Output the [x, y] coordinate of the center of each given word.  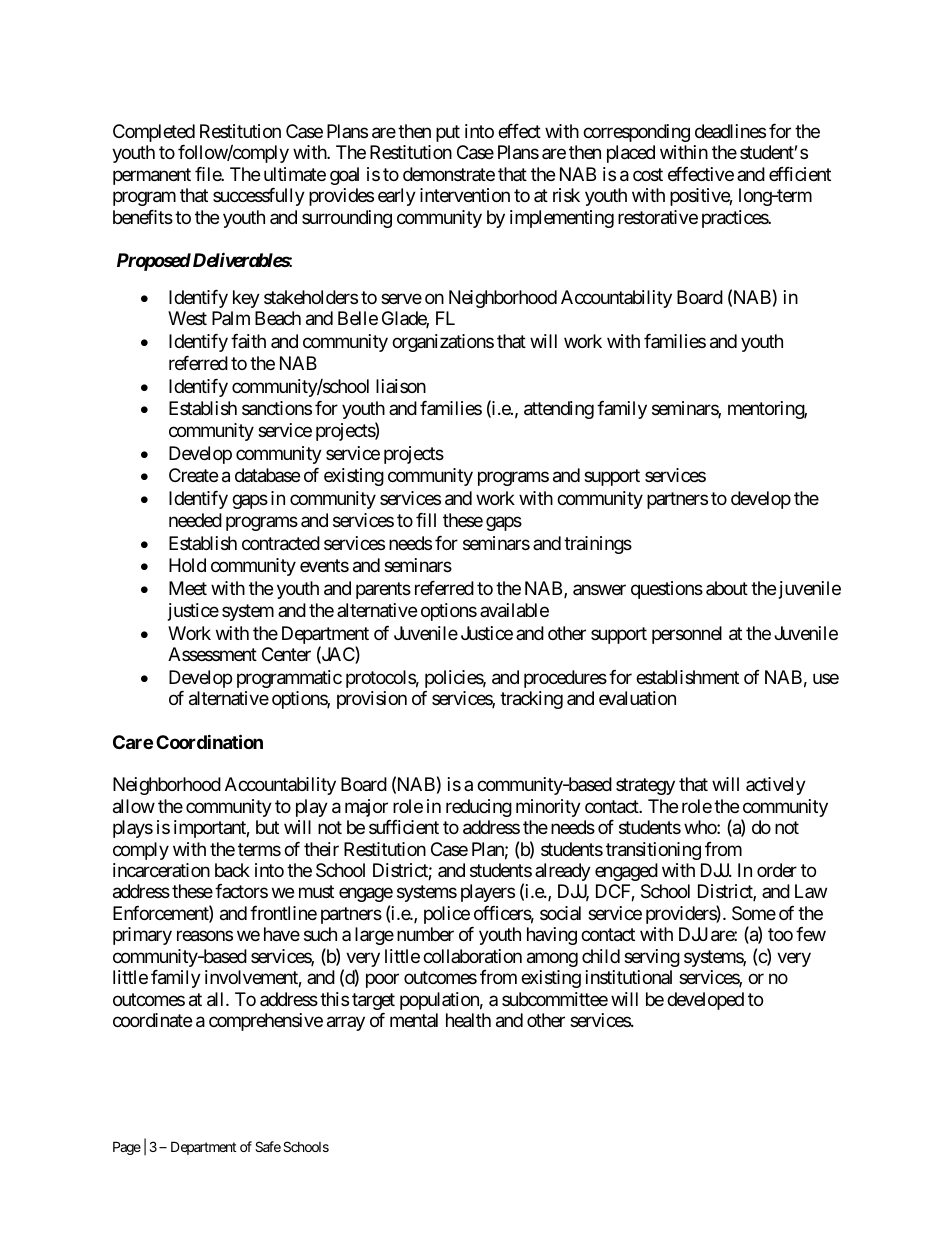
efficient [800, 174]
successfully [259, 197]
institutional [629, 977]
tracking [531, 700]
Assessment [212, 654]
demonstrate [449, 174]
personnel [687, 635]
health [468, 1020]
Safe [268, 1146]
